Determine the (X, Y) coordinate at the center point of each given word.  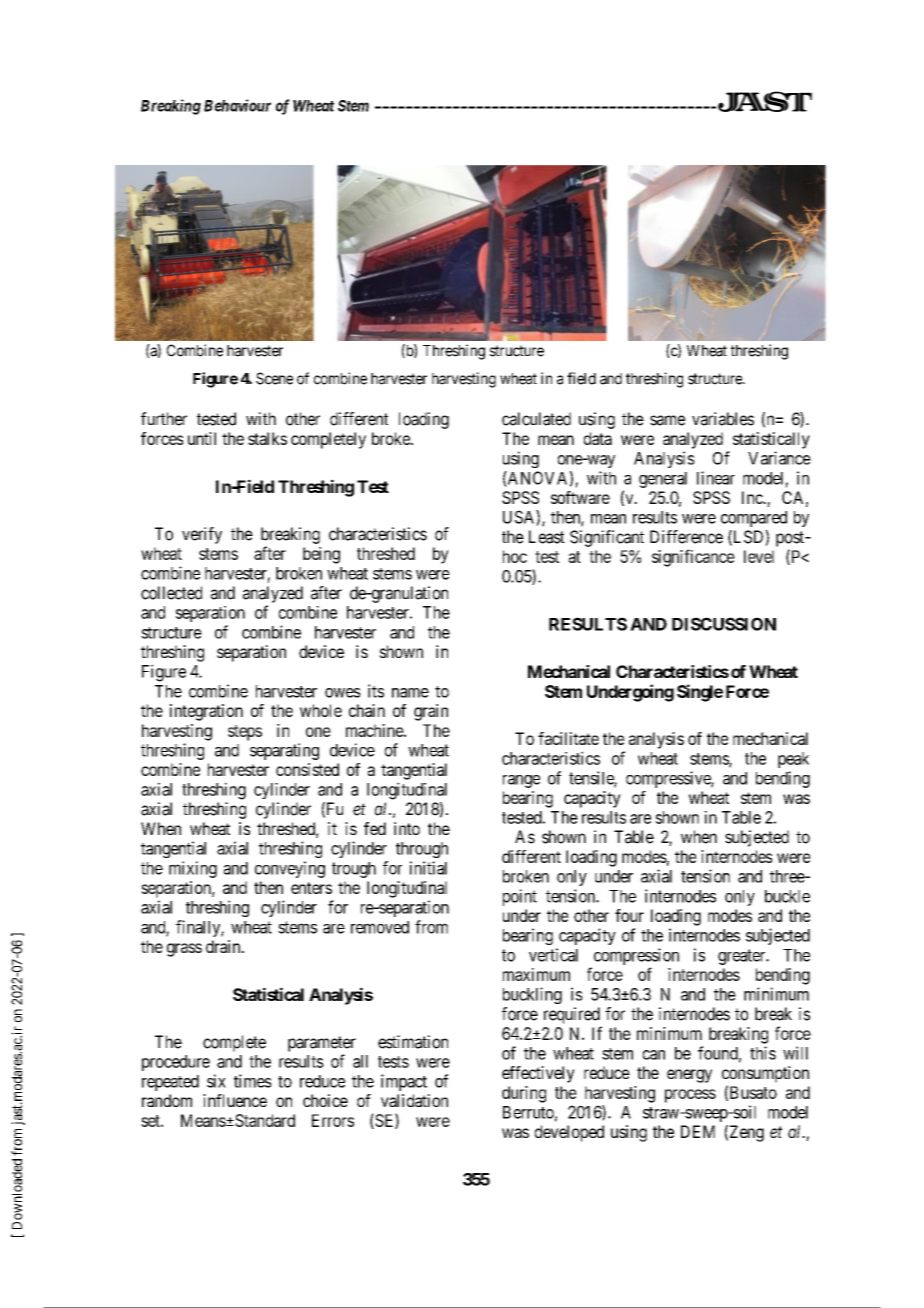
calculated (536, 419)
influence (235, 1100)
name (410, 693)
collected (171, 593)
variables (723, 419)
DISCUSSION (724, 624)
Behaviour (237, 105)
